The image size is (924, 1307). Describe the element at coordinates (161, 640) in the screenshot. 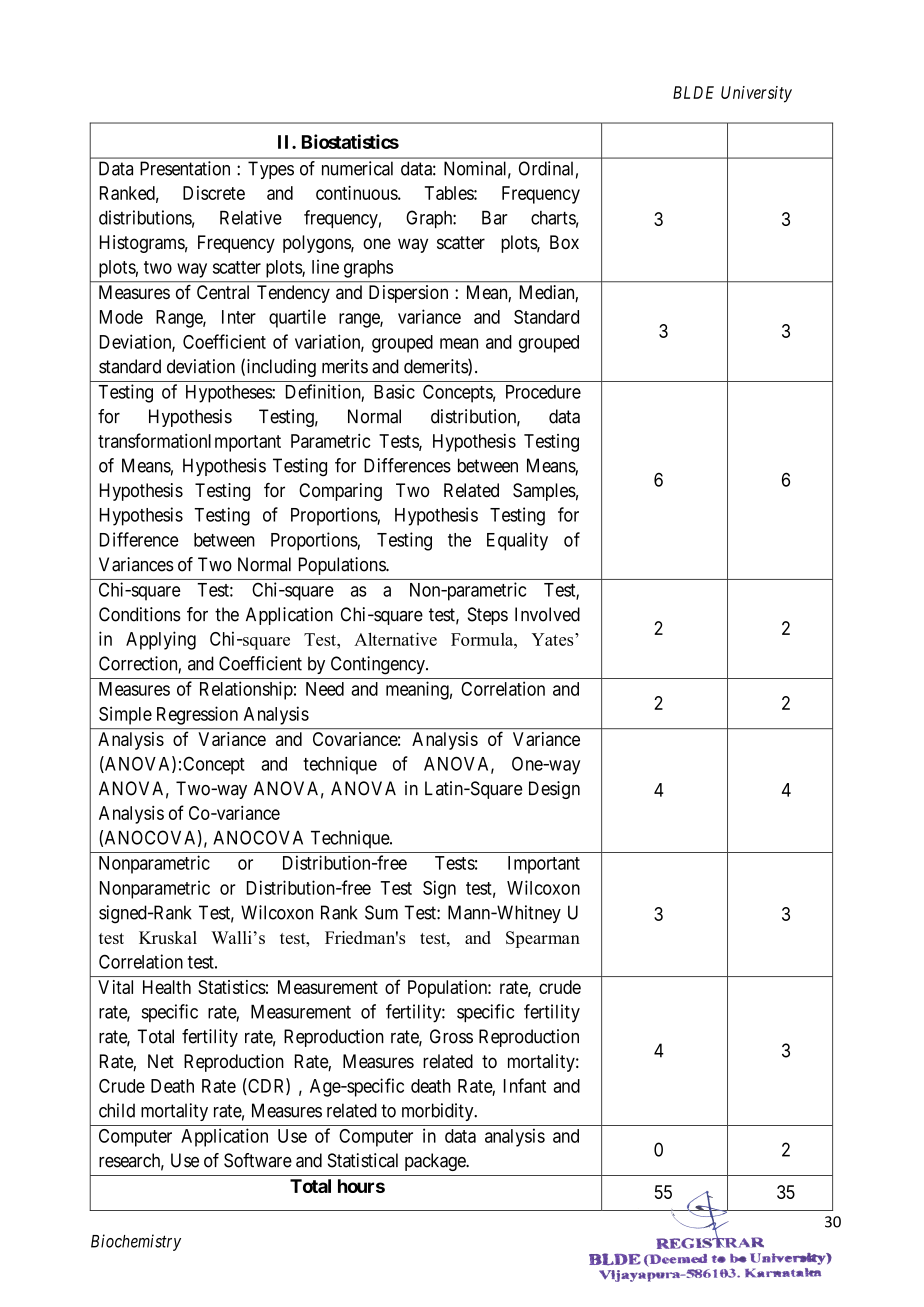

I see `Applying` at that location.
